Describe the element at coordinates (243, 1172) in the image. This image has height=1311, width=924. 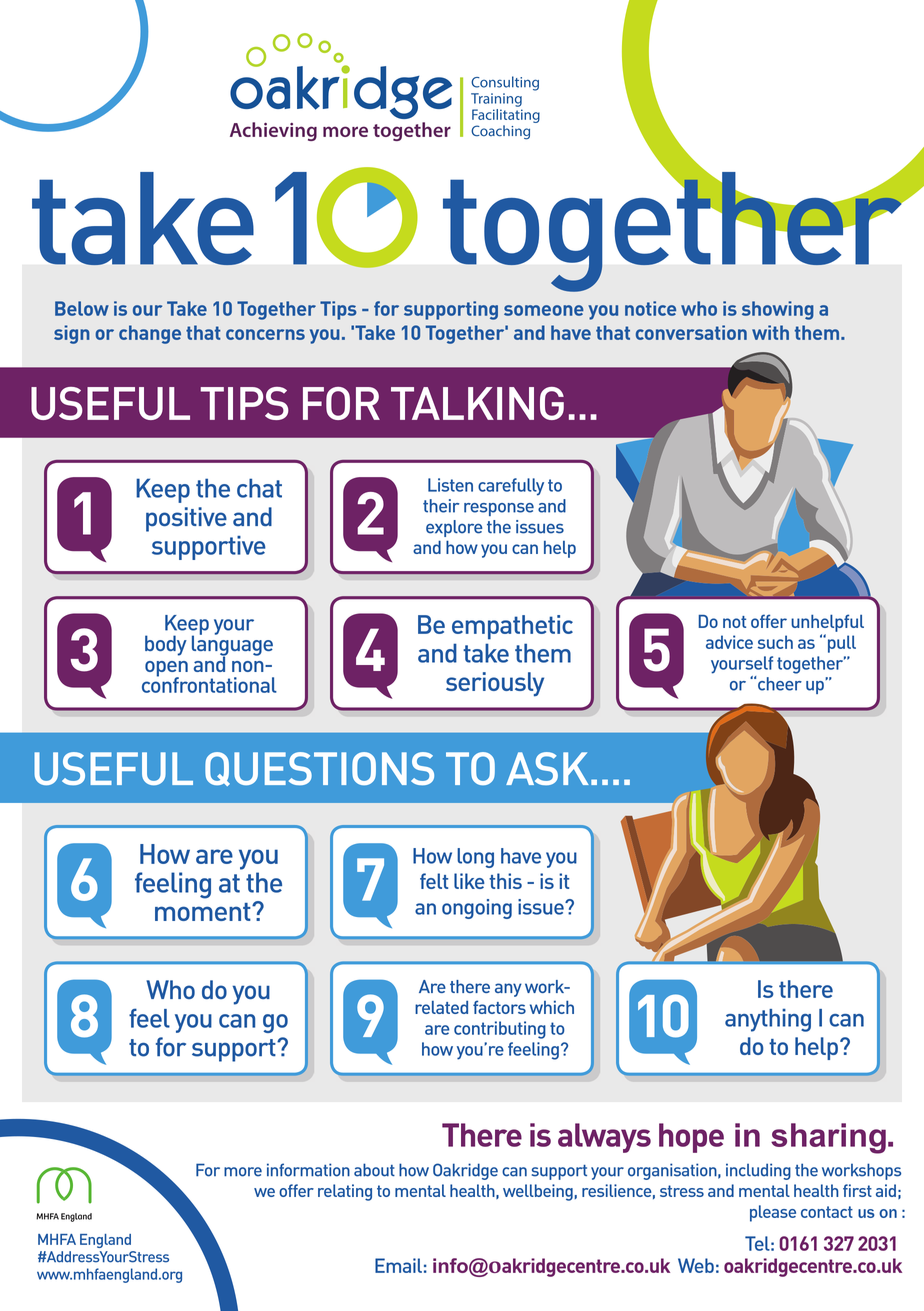
I see `more` at that location.
